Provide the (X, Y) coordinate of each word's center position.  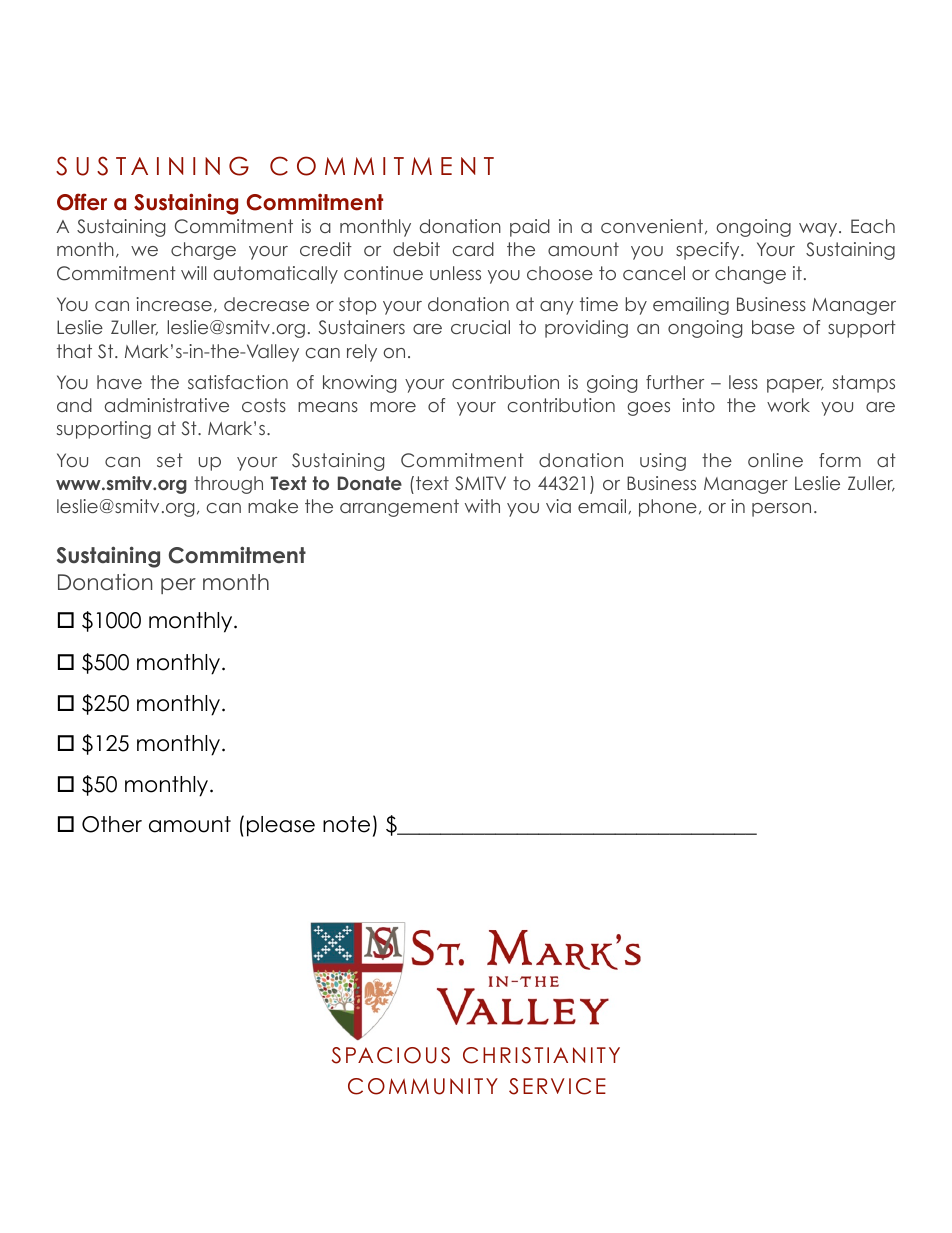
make (273, 506)
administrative (167, 405)
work (788, 405)
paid (530, 228)
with (482, 506)
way (819, 230)
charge (203, 251)
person (781, 510)
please (281, 826)
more (393, 407)
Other (112, 824)
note (346, 824)
